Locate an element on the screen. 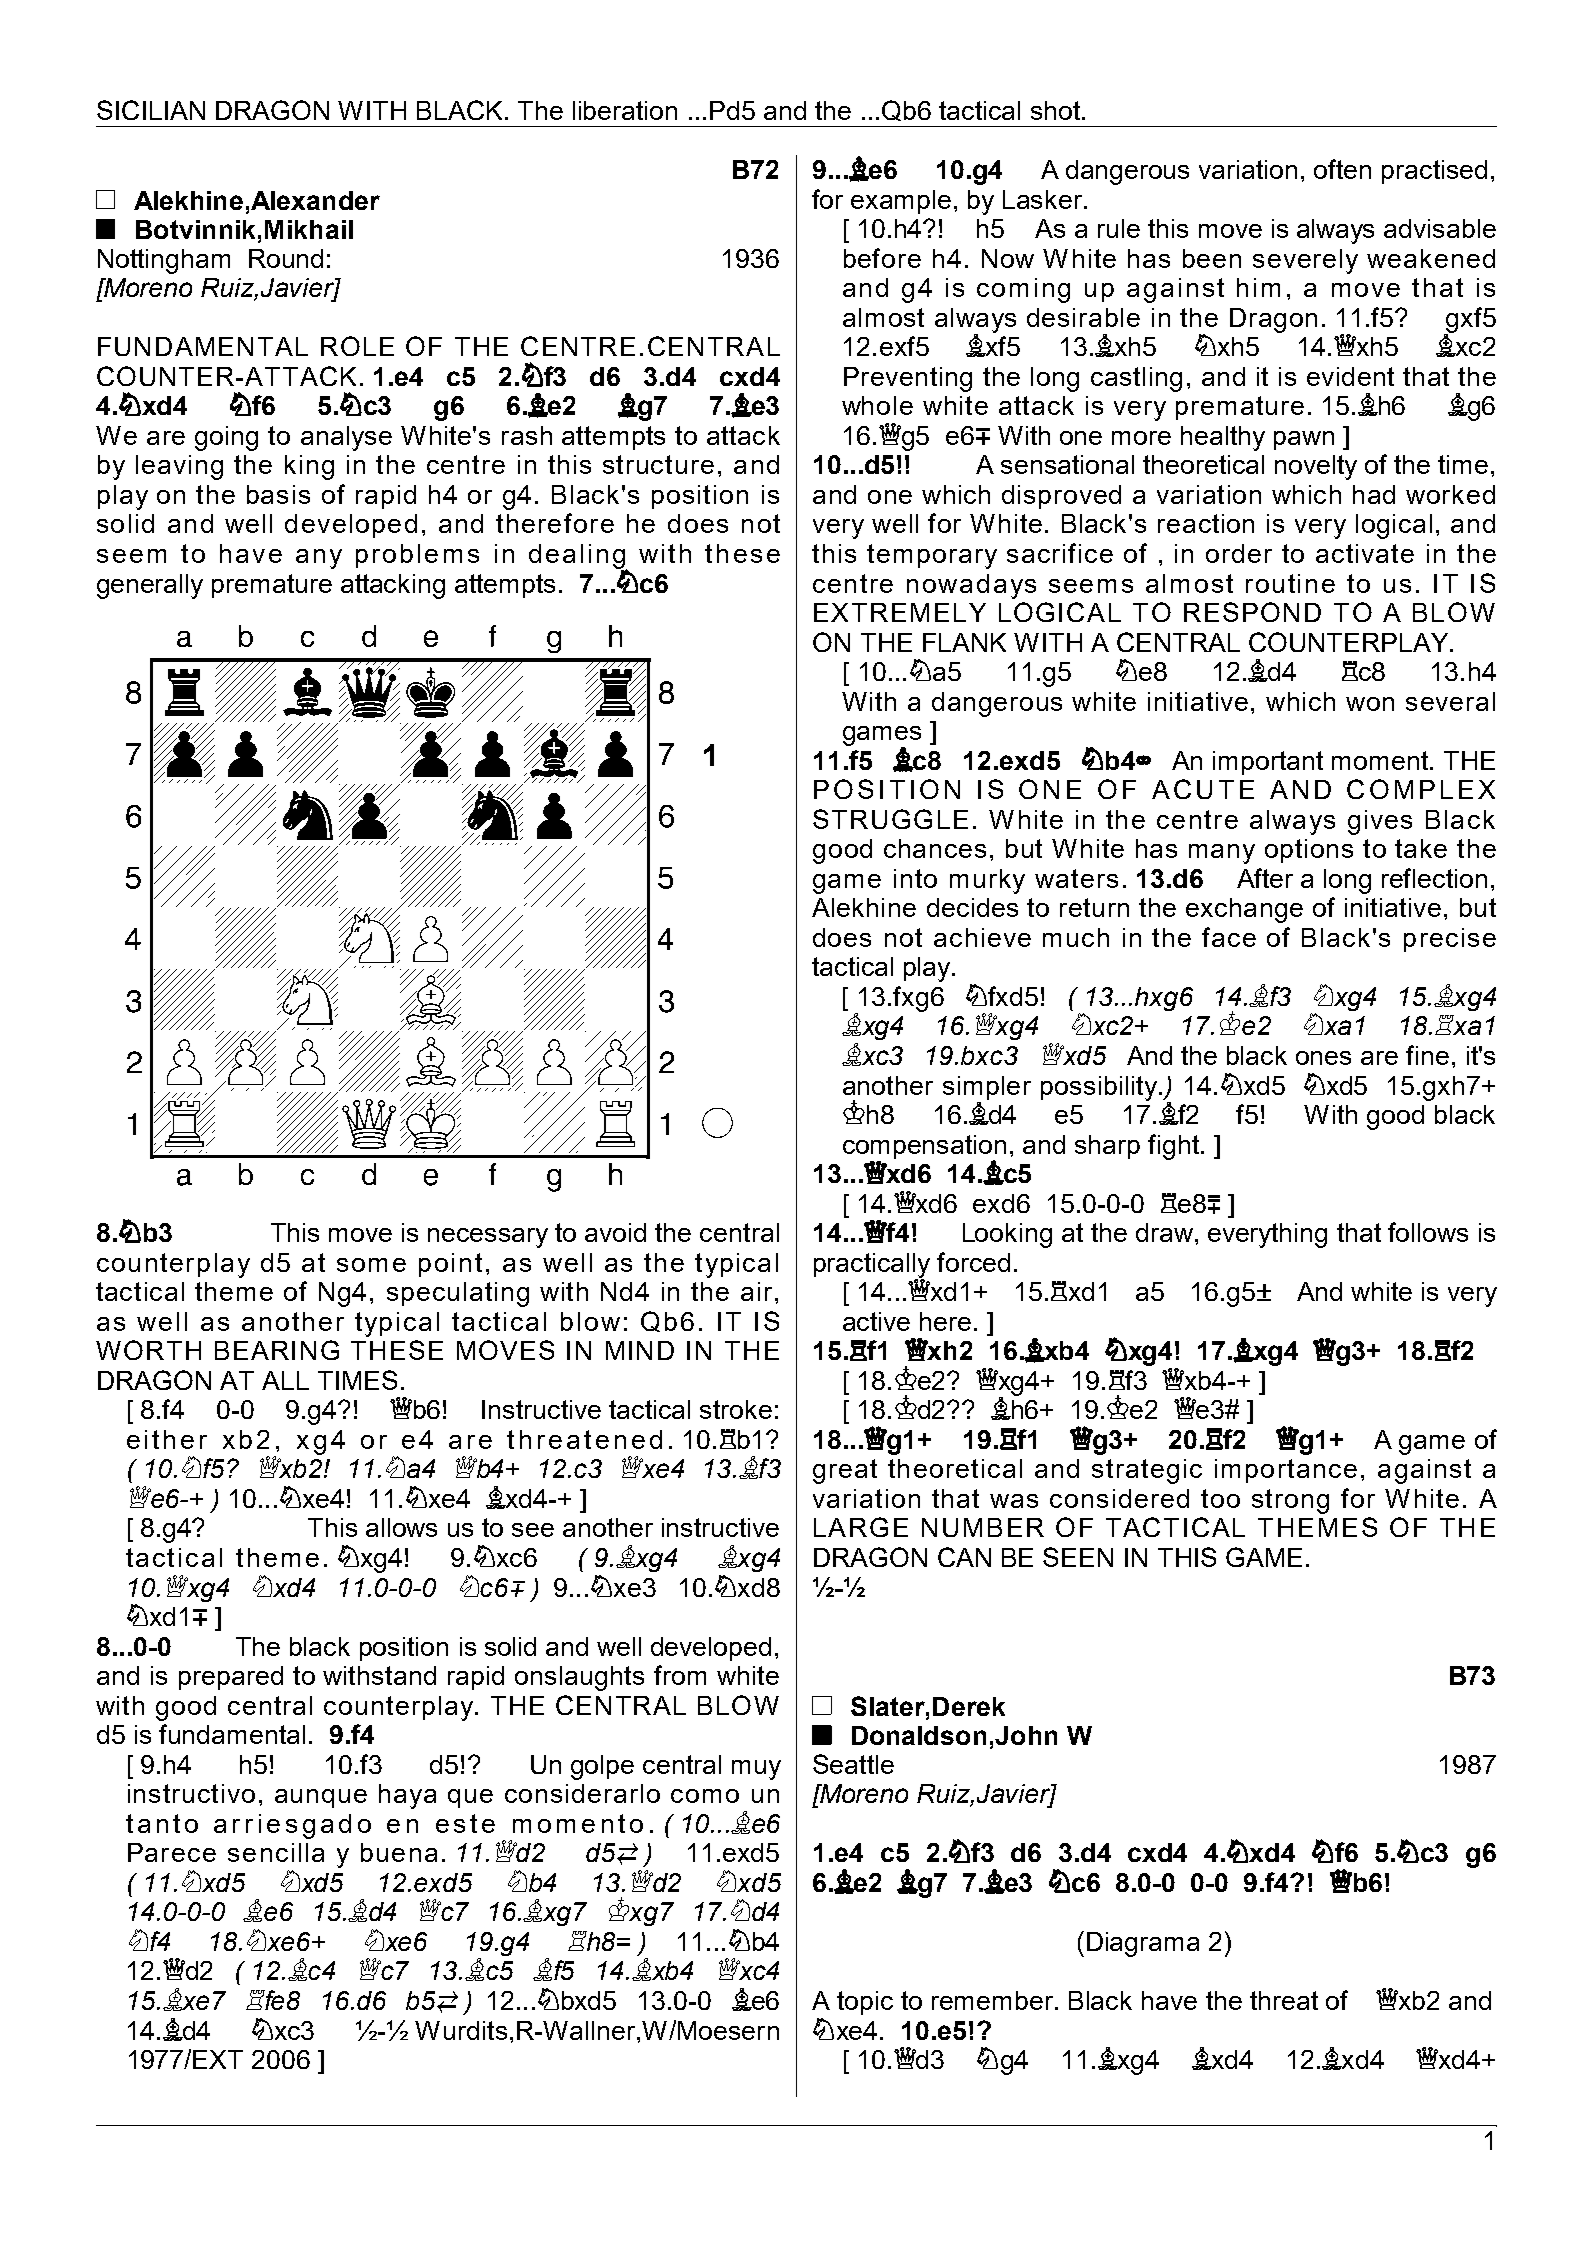  topic is located at coordinates (865, 2003).
